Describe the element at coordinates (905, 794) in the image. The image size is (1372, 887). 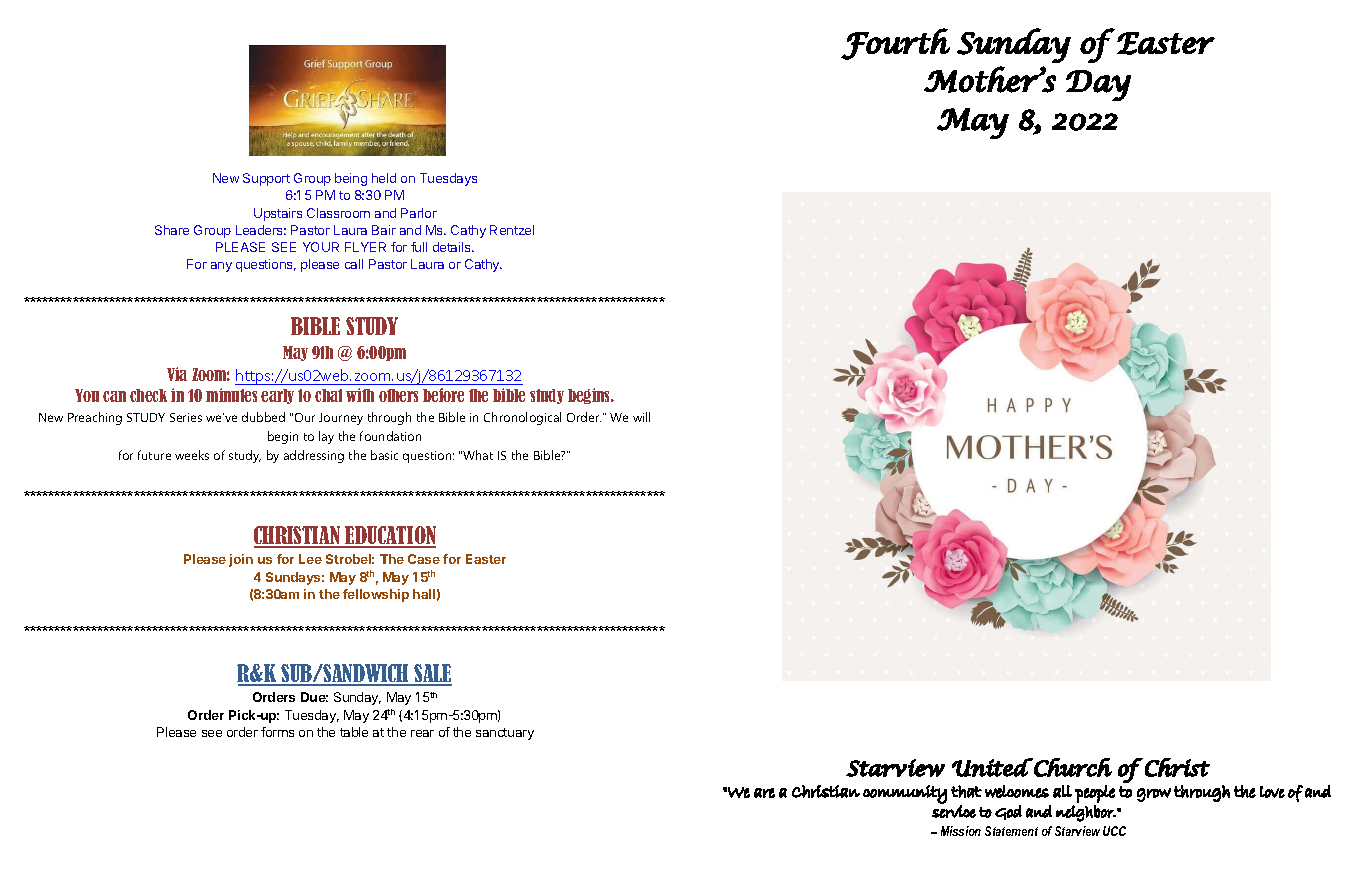
I see `community` at that location.
